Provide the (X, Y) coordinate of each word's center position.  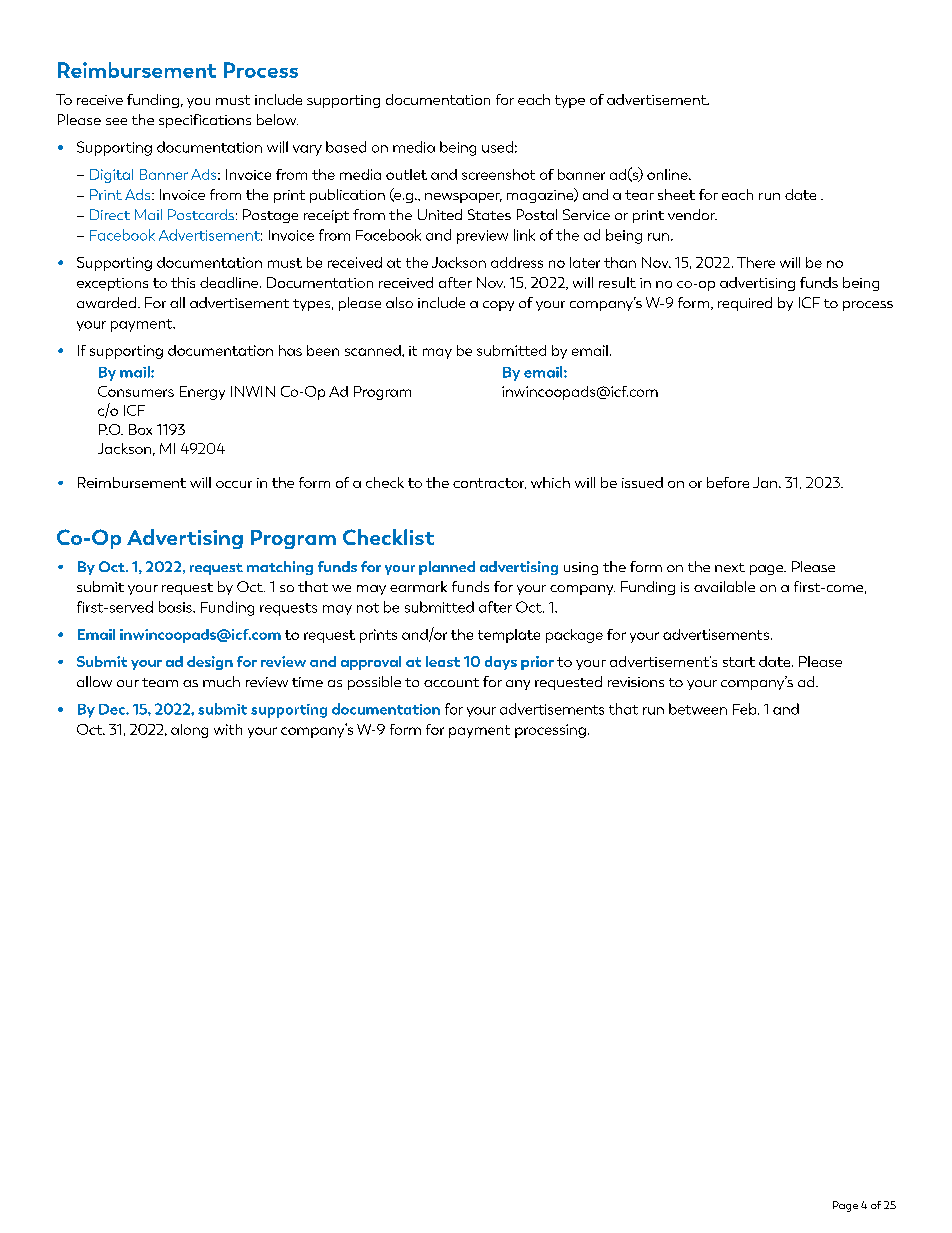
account (451, 682)
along (189, 731)
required (745, 304)
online (668, 174)
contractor (489, 483)
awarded (106, 302)
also (399, 302)
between (698, 709)
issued (642, 482)
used (497, 147)
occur (234, 484)
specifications (205, 121)
